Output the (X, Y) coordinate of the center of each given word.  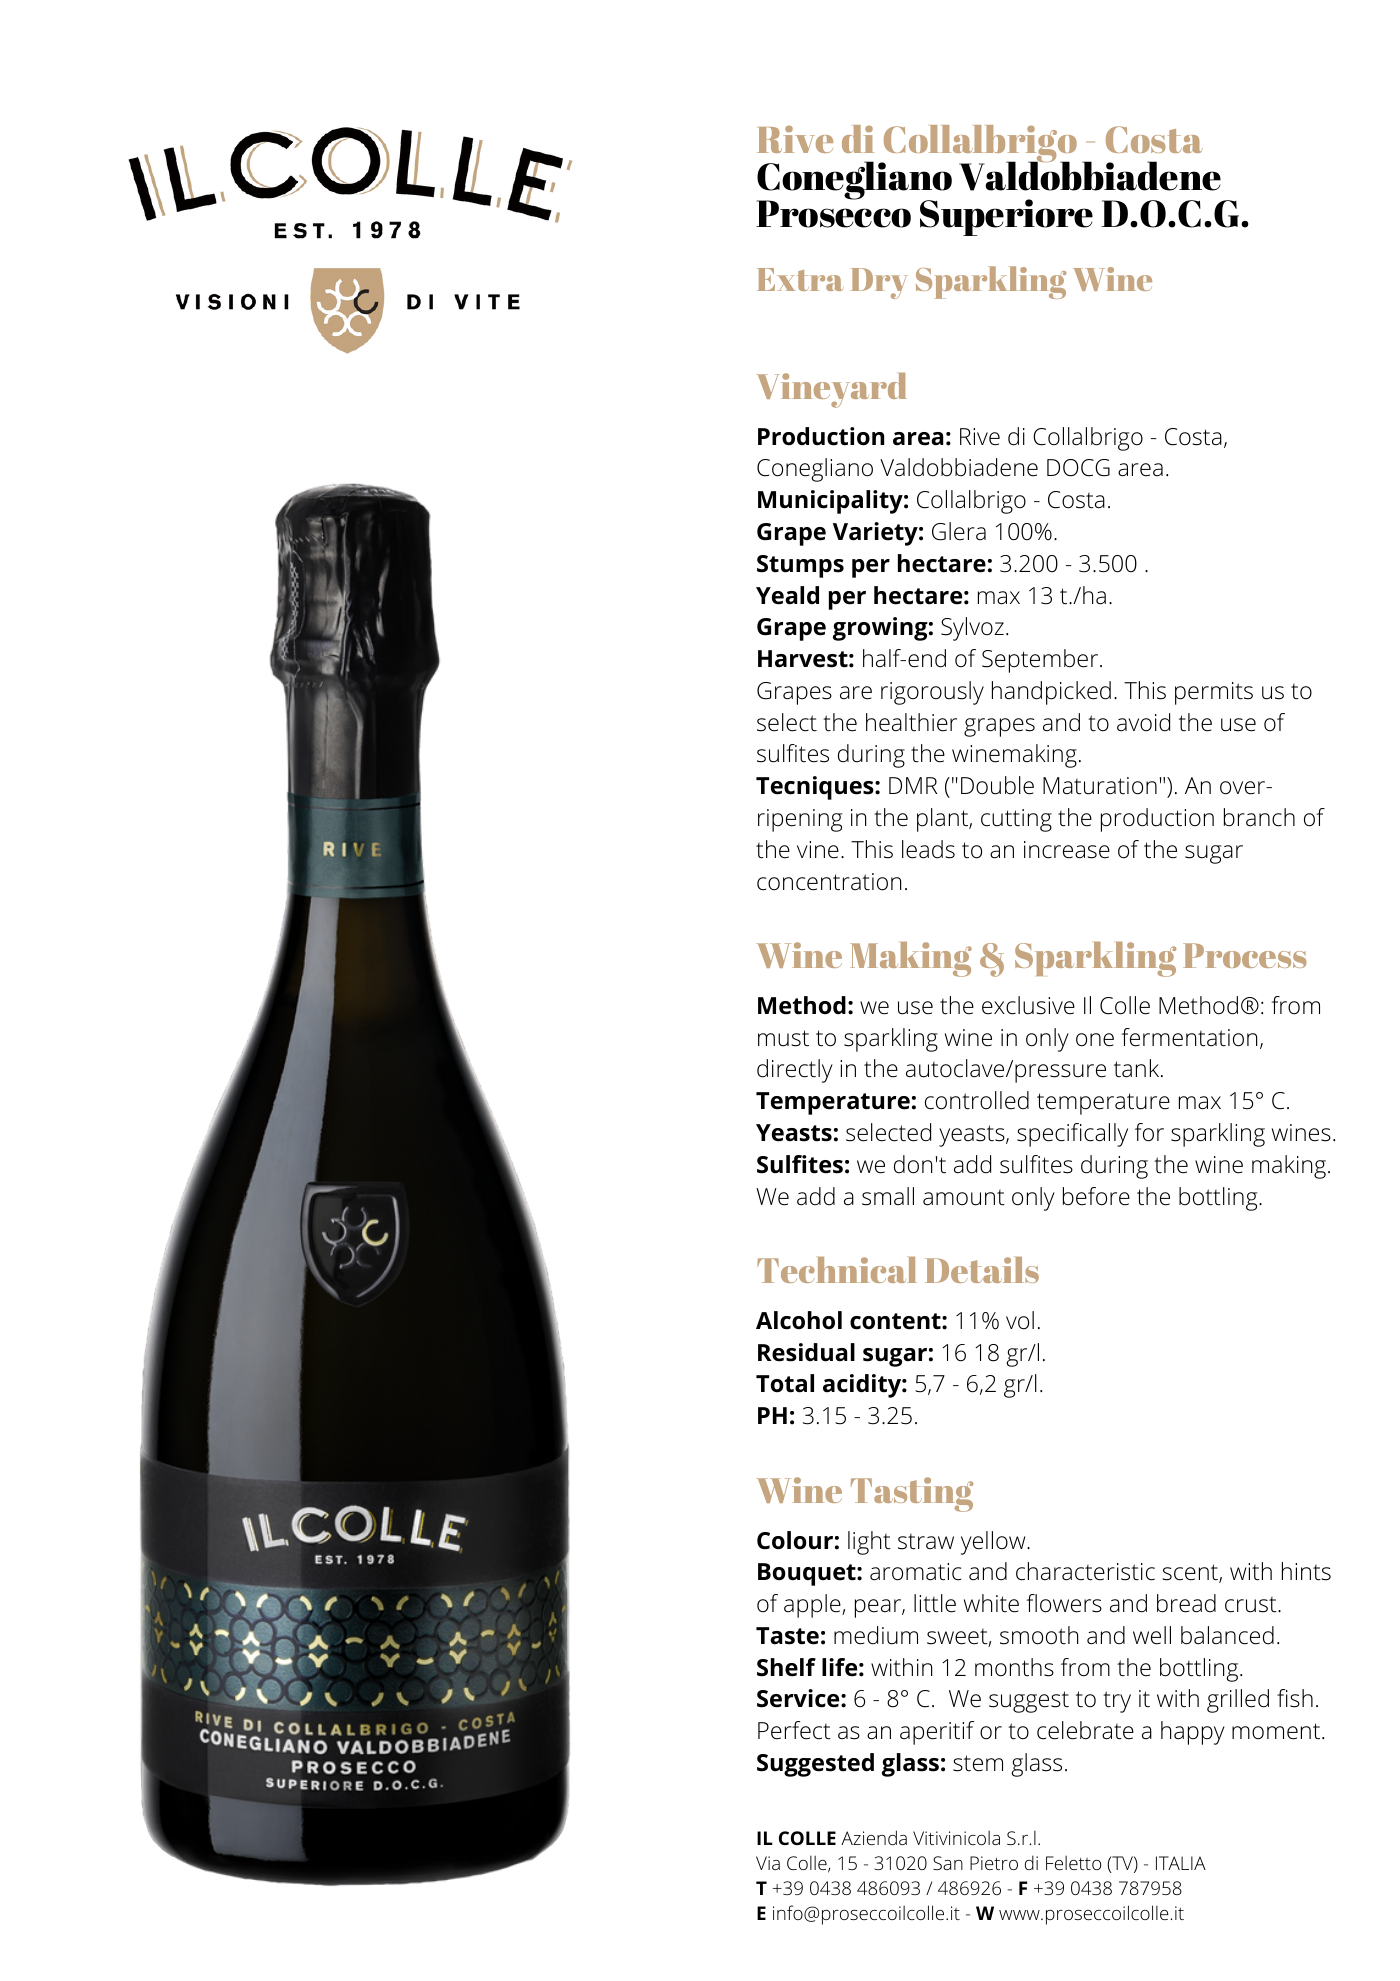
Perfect (794, 1730)
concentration (829, 882)
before (1096, 1196)
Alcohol (799, 1320)
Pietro (994, 1863)
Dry (879, 283)
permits (1214, 693)
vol (1020, 1320)
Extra (800, 279)
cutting (1016, 820)
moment (1277, 1731)
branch (1259, 817)
